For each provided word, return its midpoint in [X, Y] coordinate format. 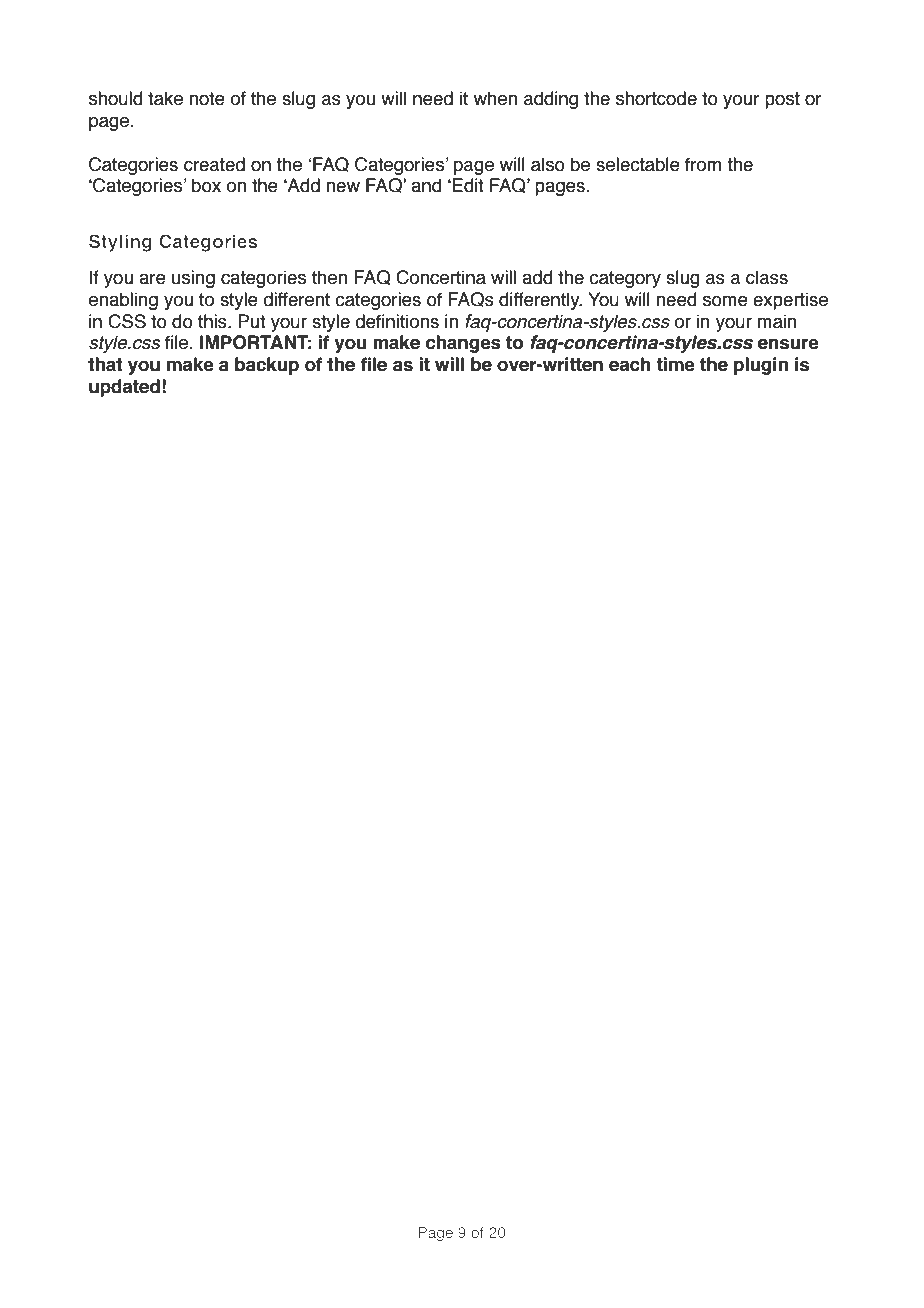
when [495, 98]
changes [463, 344]
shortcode [656, 98]
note [207, 99]
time [675, 364]
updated [124, 388]
